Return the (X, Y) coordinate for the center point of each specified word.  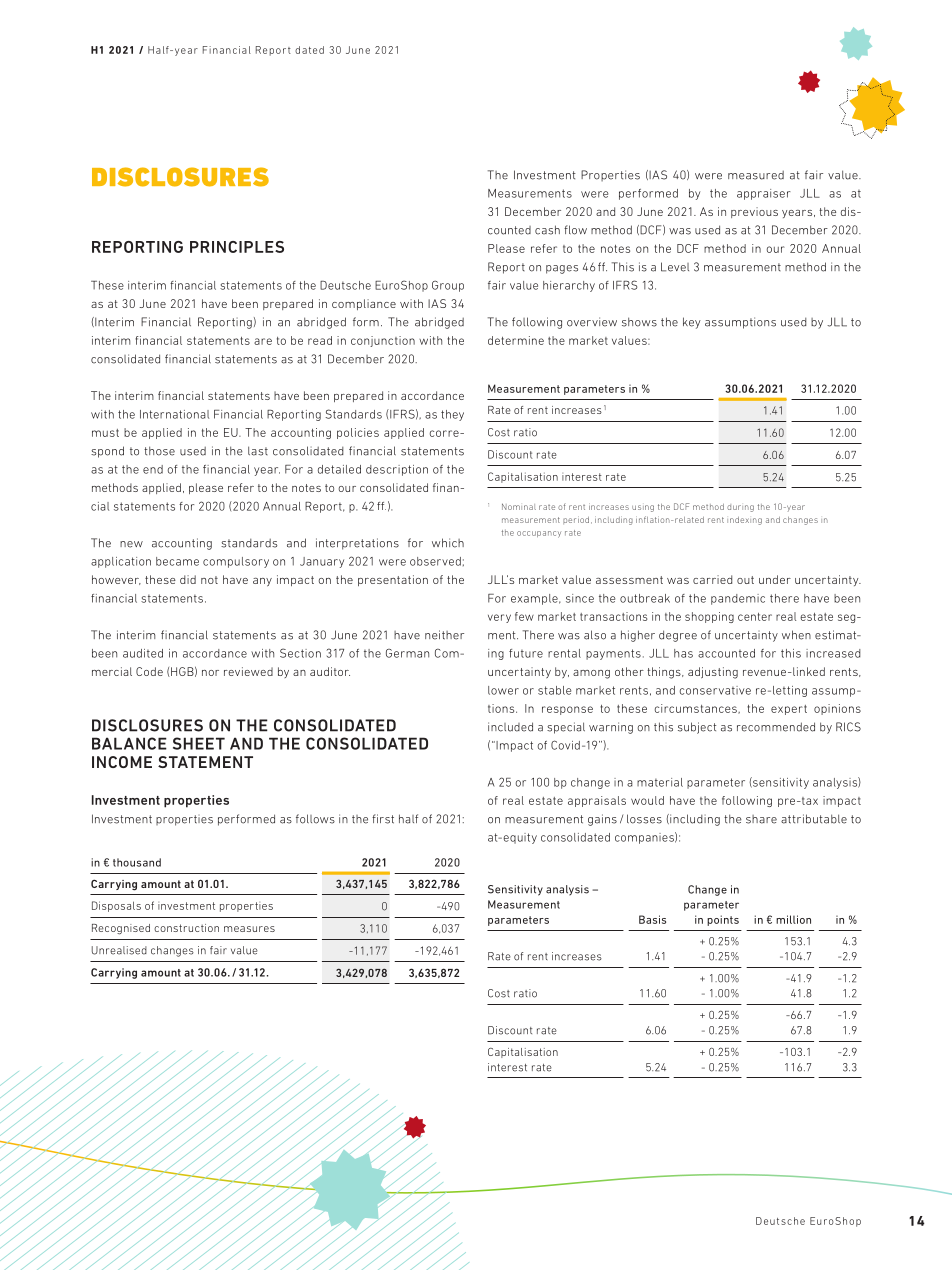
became (177, 561)
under (775, 579)
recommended (776, 727)
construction (186, 928)
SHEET (199, 743)
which (448, 543)
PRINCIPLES (237, 247)
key (692, 323)
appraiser (764, 194)
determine (516, 340)
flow (575, 230)
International (174, 414)
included (510, 727)
